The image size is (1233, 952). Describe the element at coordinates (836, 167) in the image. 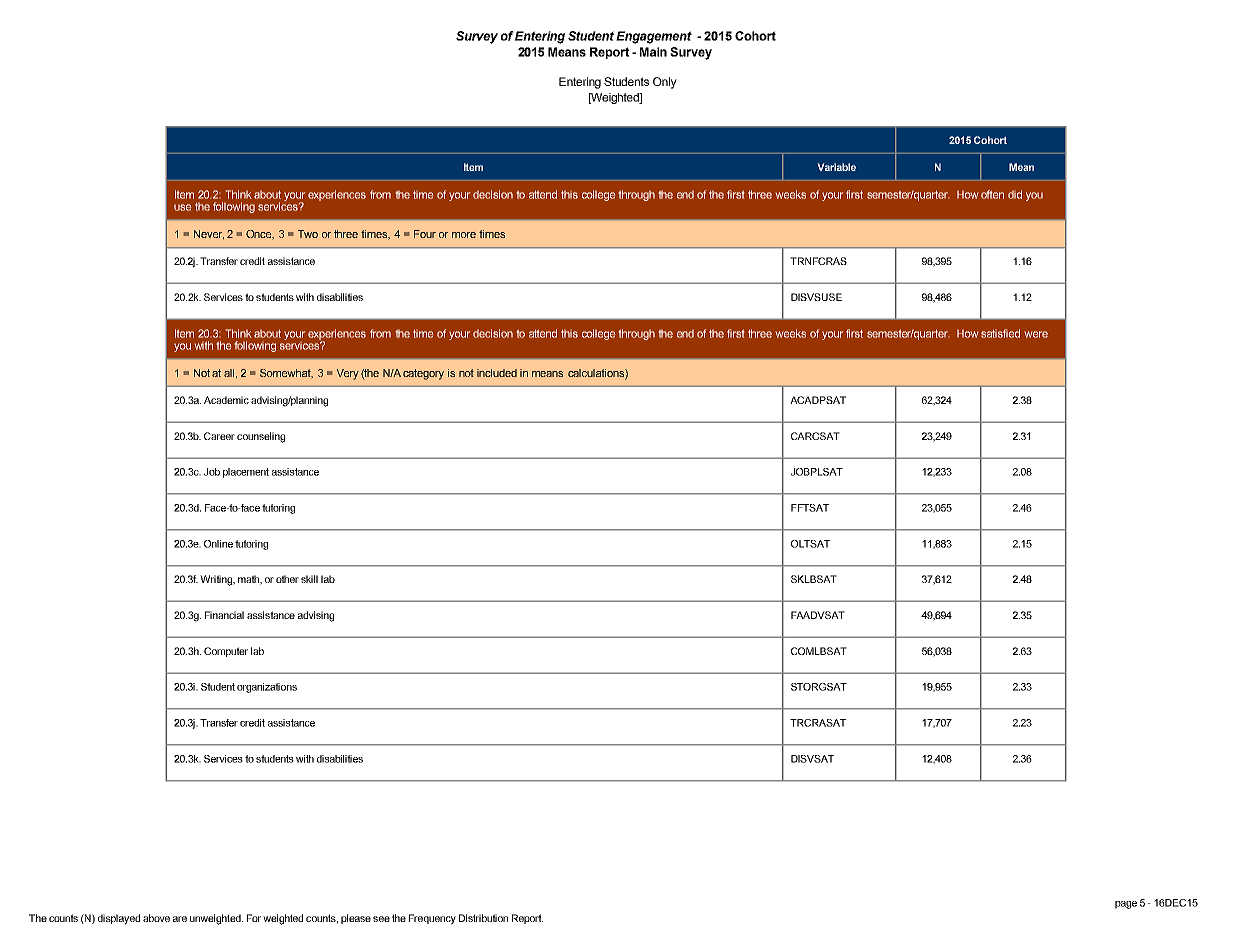

I see `Variable` at that location.
